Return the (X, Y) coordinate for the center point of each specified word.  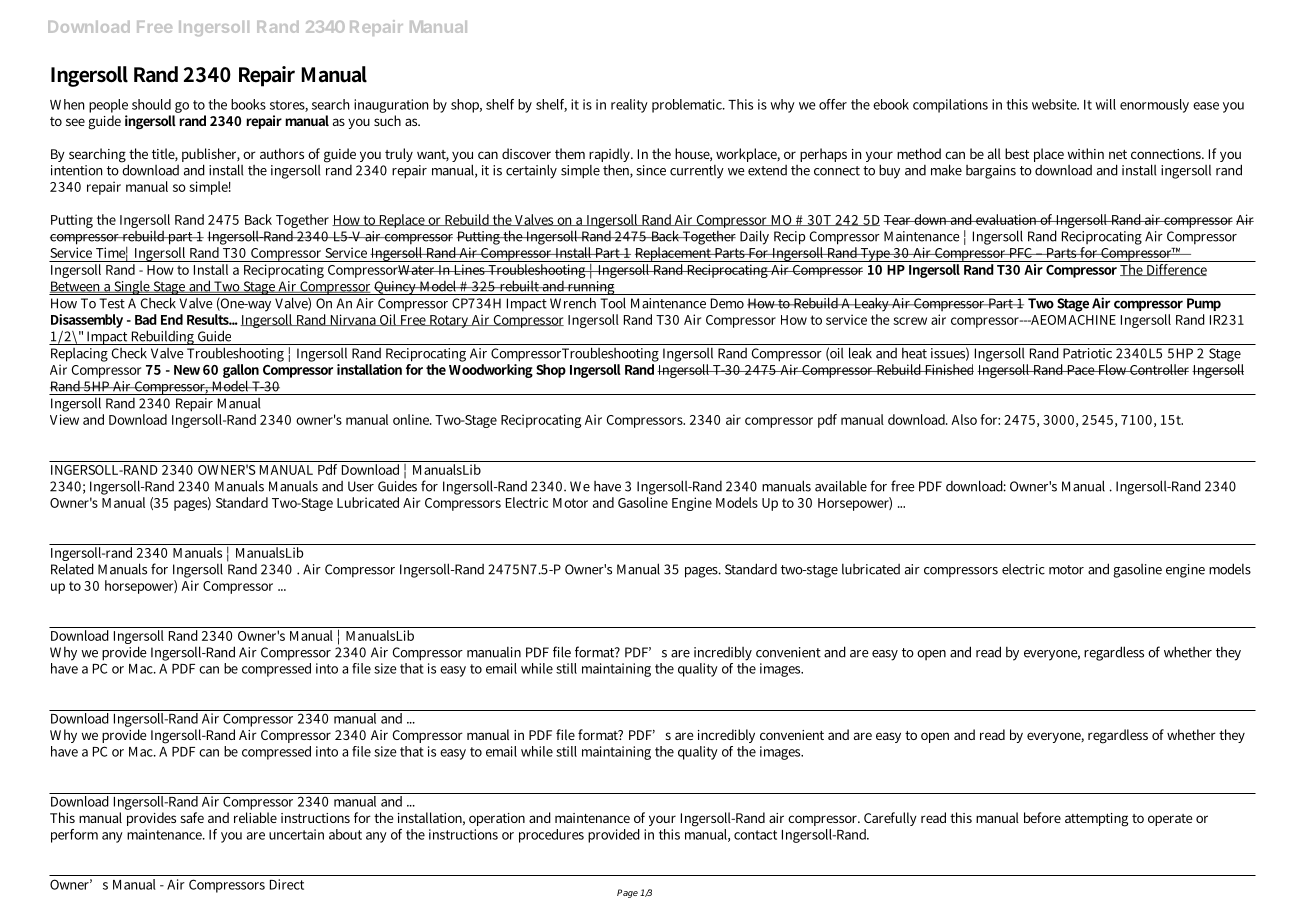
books (248, 104)
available (841, 486)
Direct (287, 884)
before (1042, 817)
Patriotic (1087, 353)
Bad (146, 319)
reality (629, 106)
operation (497, 819)
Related (72, 569)
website (1055, 104)
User (361, 486)
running (591, 286)
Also (964, 419)
